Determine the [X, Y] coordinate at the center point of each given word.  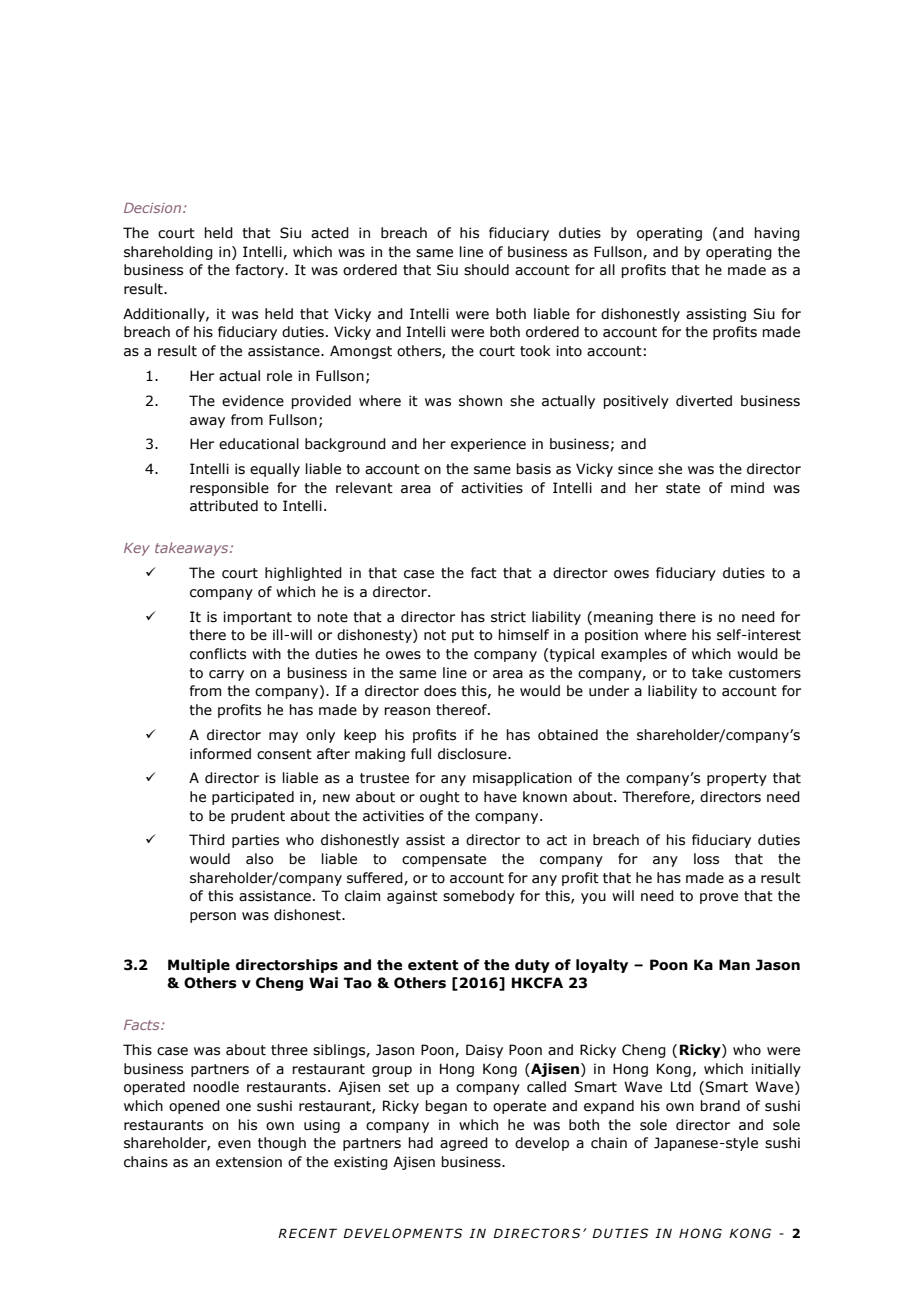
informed [220, 754]
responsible [229, 489]
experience [488, 445]
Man [734, 965]
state [683, 488]
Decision [154, 208]
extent [433, 965]
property [737, 779]
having [777, 234]
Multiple [199, 966]
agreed [464, 1144]
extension [249, 1162]
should [486, 270]
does [440, 691]
